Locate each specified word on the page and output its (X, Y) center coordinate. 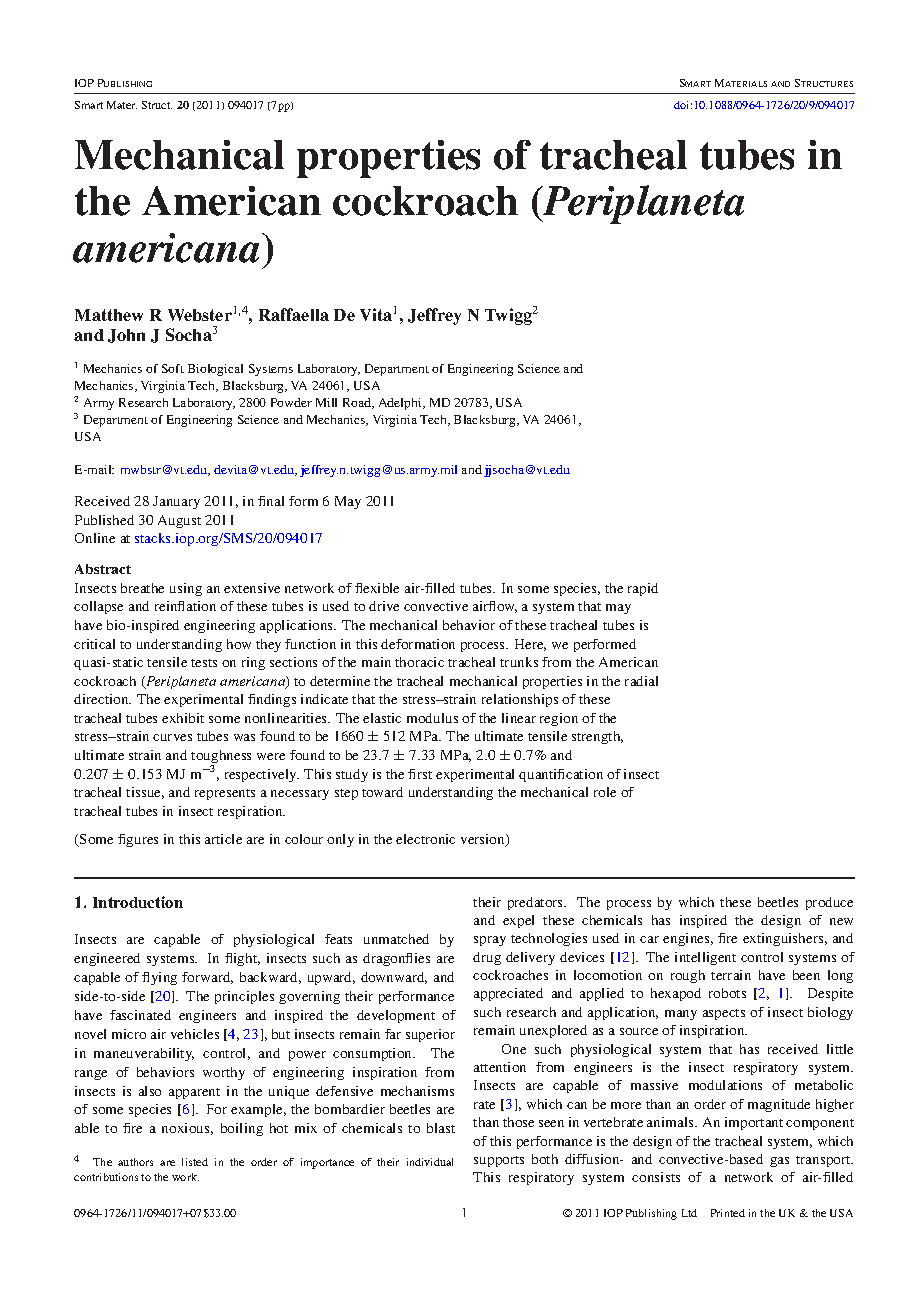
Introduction (138, 902)
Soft (173, 368)
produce (829, 903)
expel (518, 921)
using (186, 589)
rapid (643, 589)
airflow (495, 607)
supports (499, 1161)
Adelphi (401, 404)
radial (641, 681)
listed (195, 1162)
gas (779, 1162)
